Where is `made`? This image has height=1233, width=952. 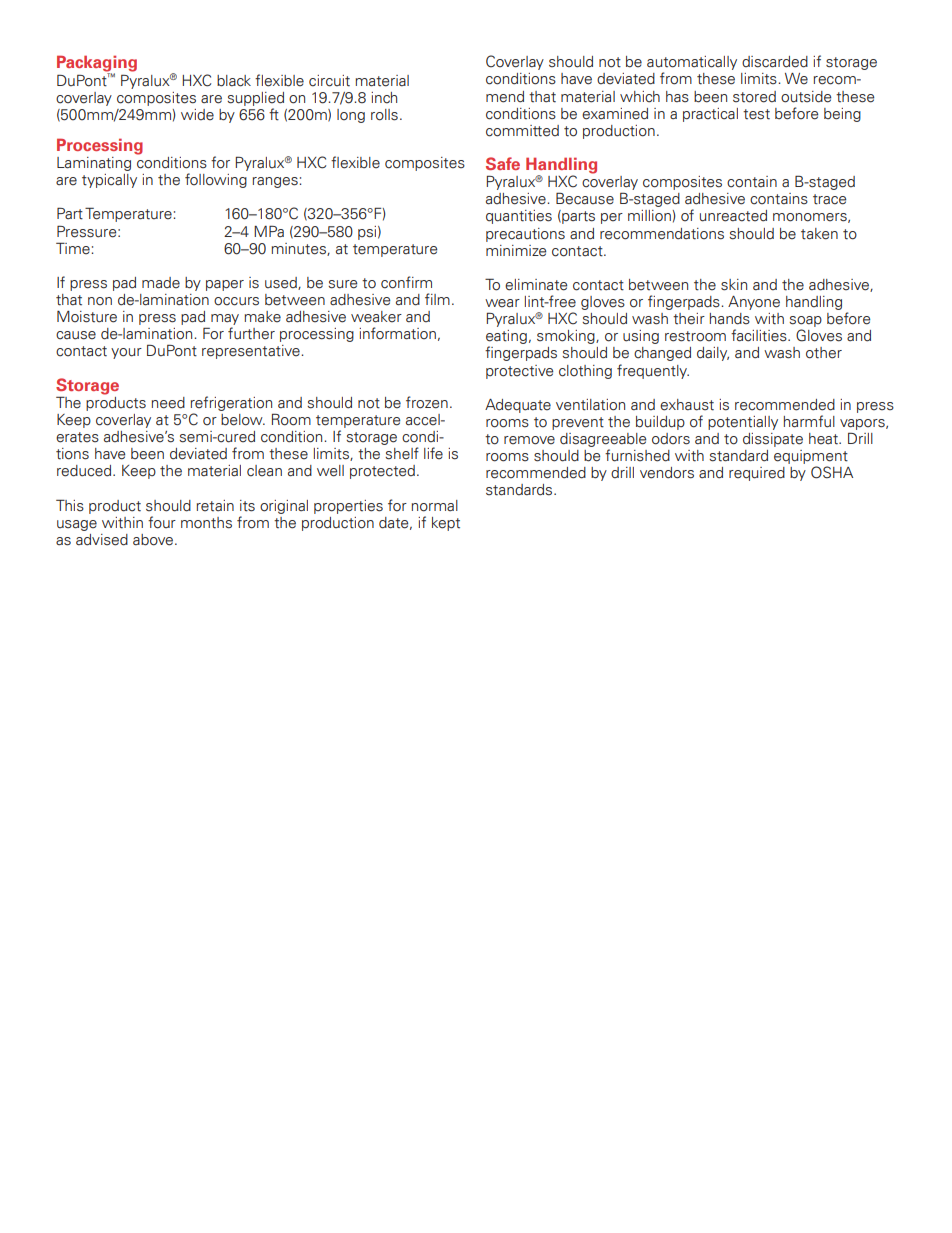
made is located at coordinates (161, 283).
